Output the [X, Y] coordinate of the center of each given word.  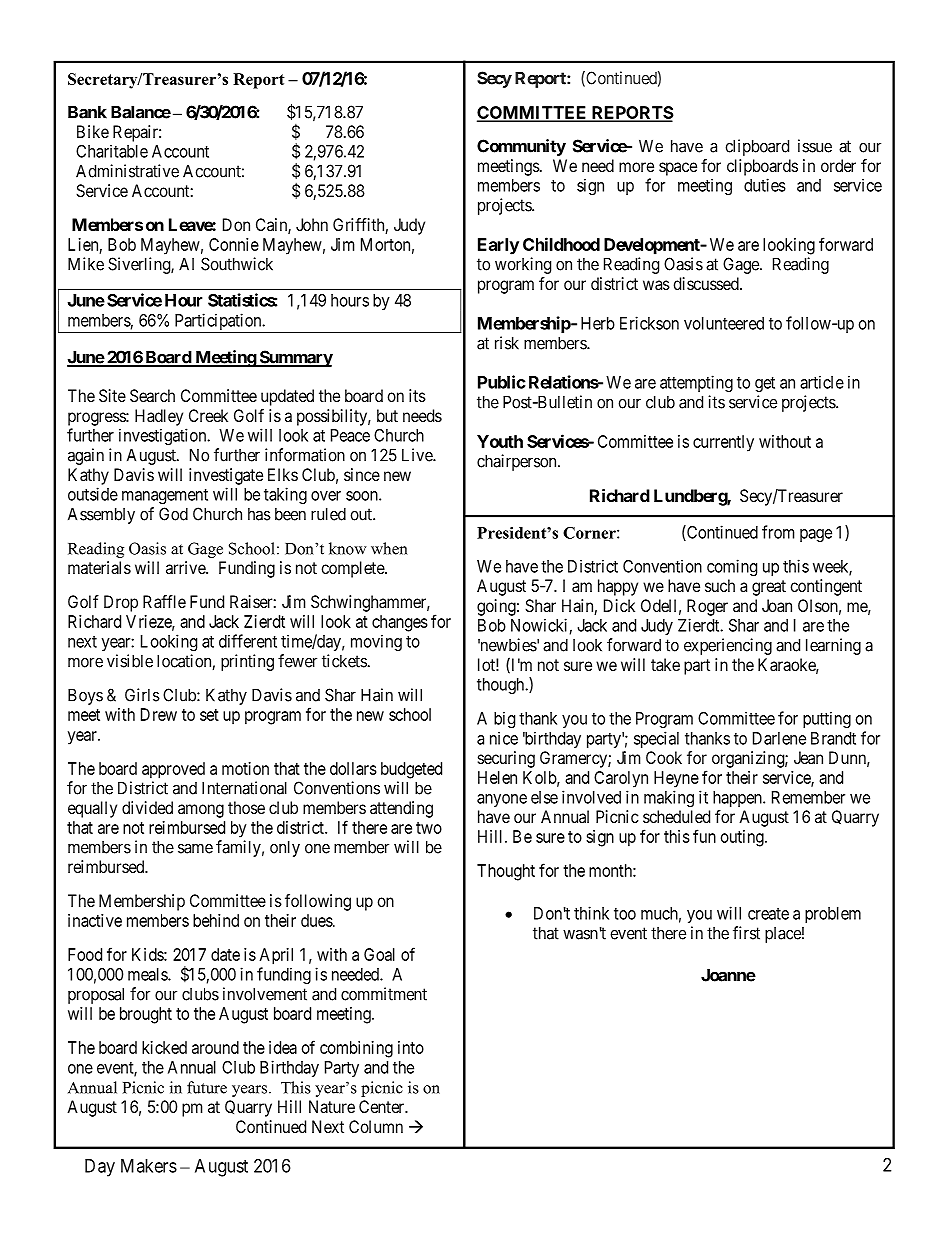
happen [738, 799]
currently [723, 443]
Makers [149, 1166]
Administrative [127, 171]
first [746, 933]
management [165, 496]
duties [765, 185]
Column [376, 1126]
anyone [502, 800]
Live [418, 455]
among [201, 811]
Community [521, 147]
